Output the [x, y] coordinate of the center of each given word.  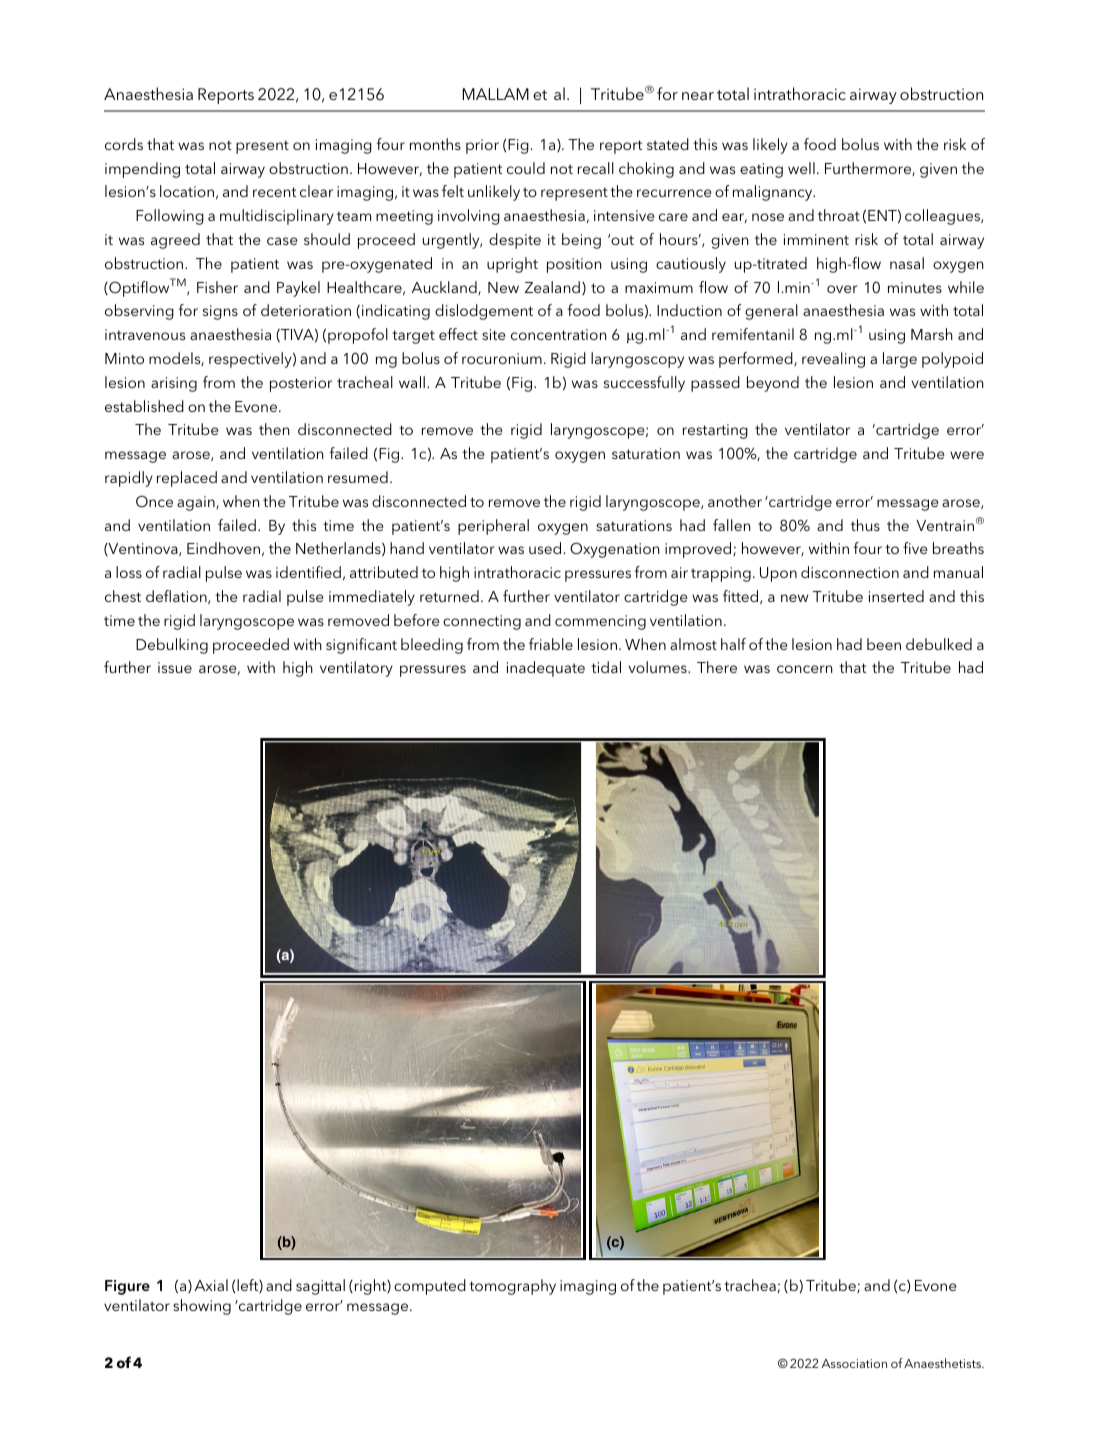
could [526, 168]
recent [274, 192]
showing [202, 1307]
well [801, 168]
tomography [512, 1287]
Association [854, 1363]
